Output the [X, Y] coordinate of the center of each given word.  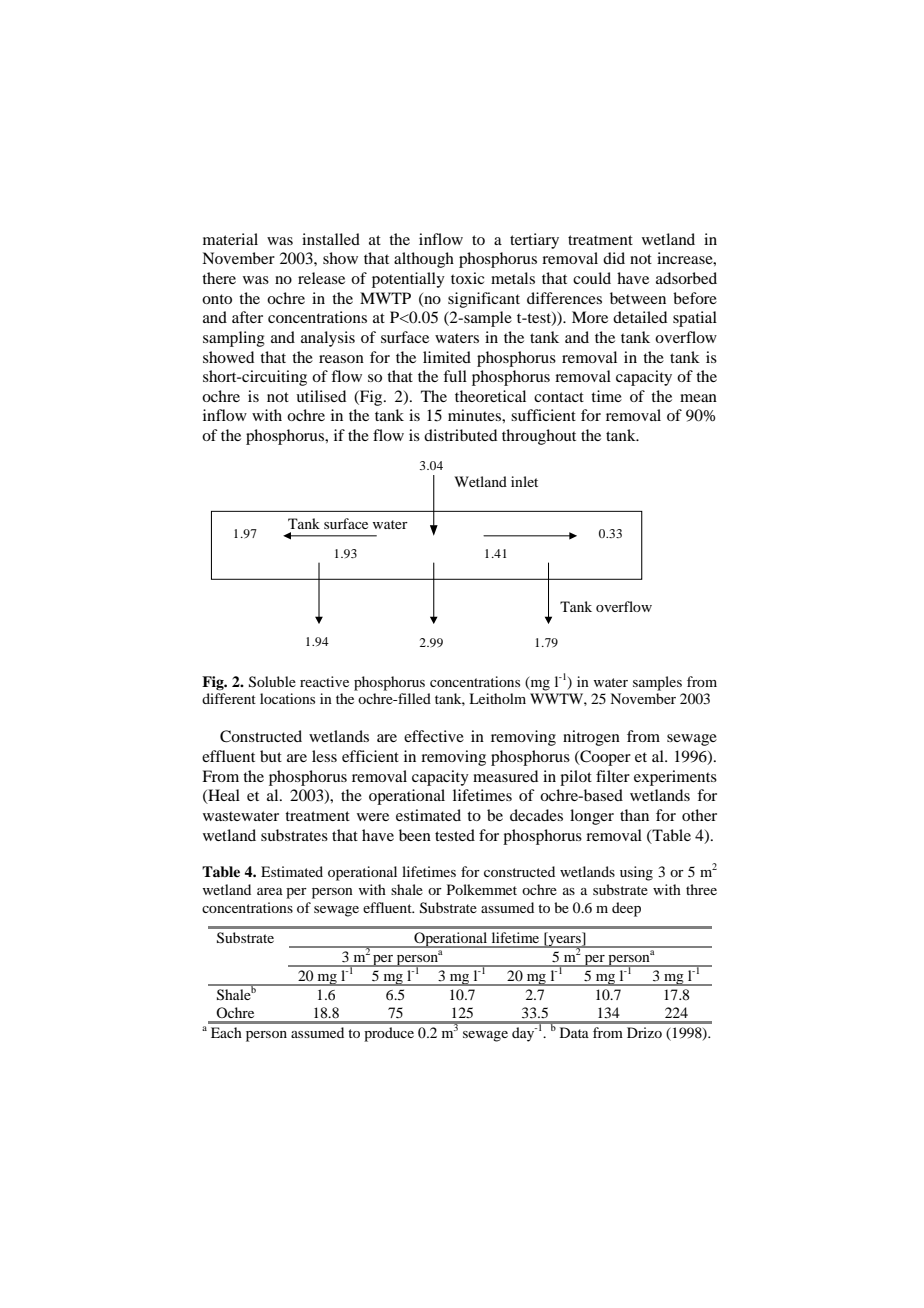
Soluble [272, 682]
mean [698, 398]
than [634, 815]
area [270, 891]
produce [389, 1034]
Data [574, 1032]
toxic [467, 278]
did [614, 258]
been [415, 835]
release [321, 278]
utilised [321, 396]
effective [434, 736]
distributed [460, 435]
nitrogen [591, 738]
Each [226, 1032]
